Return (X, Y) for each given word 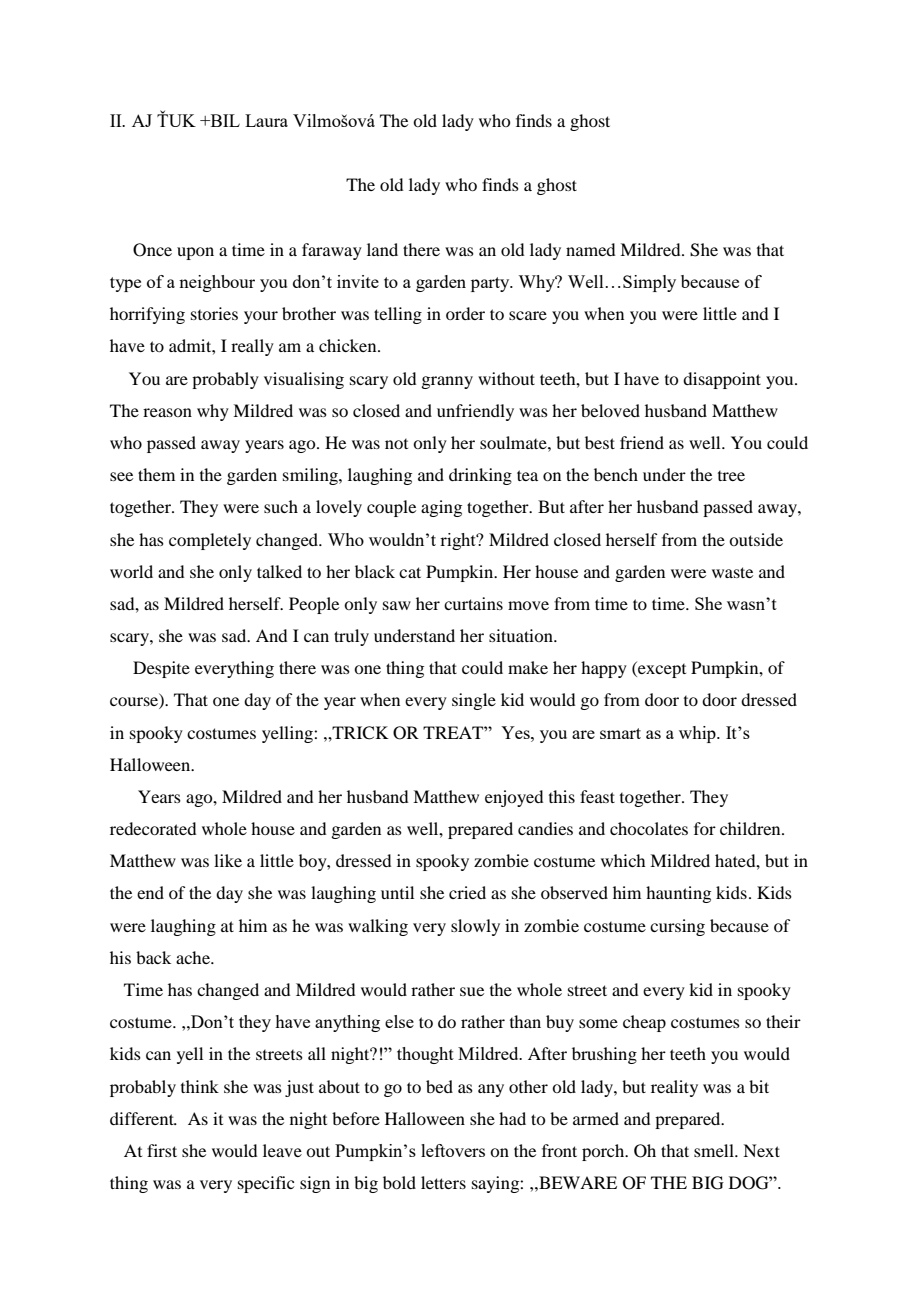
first (162, 1150)
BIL (224, 120)
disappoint (722, 380)
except (661, 669)
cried (467, 892)
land (382, 249)
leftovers (453, 1150)
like (228, 860)
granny (447, 382)
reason (167, 412)
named (590, 249)
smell (715, 1150)
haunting (678, 894)
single (474, 701)
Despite (161, 669)
